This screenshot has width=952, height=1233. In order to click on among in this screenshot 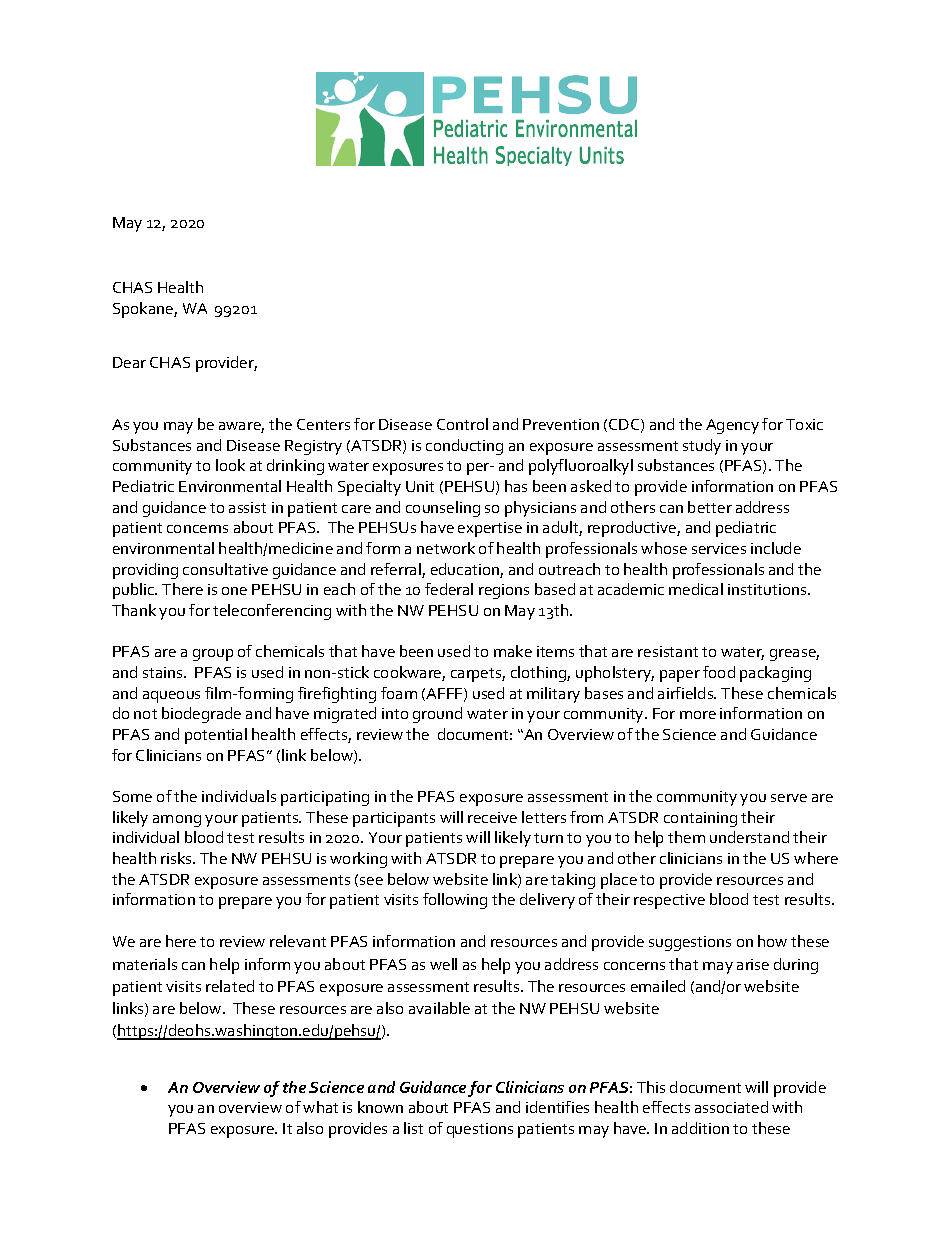, I will do `click(177, 821)`.
